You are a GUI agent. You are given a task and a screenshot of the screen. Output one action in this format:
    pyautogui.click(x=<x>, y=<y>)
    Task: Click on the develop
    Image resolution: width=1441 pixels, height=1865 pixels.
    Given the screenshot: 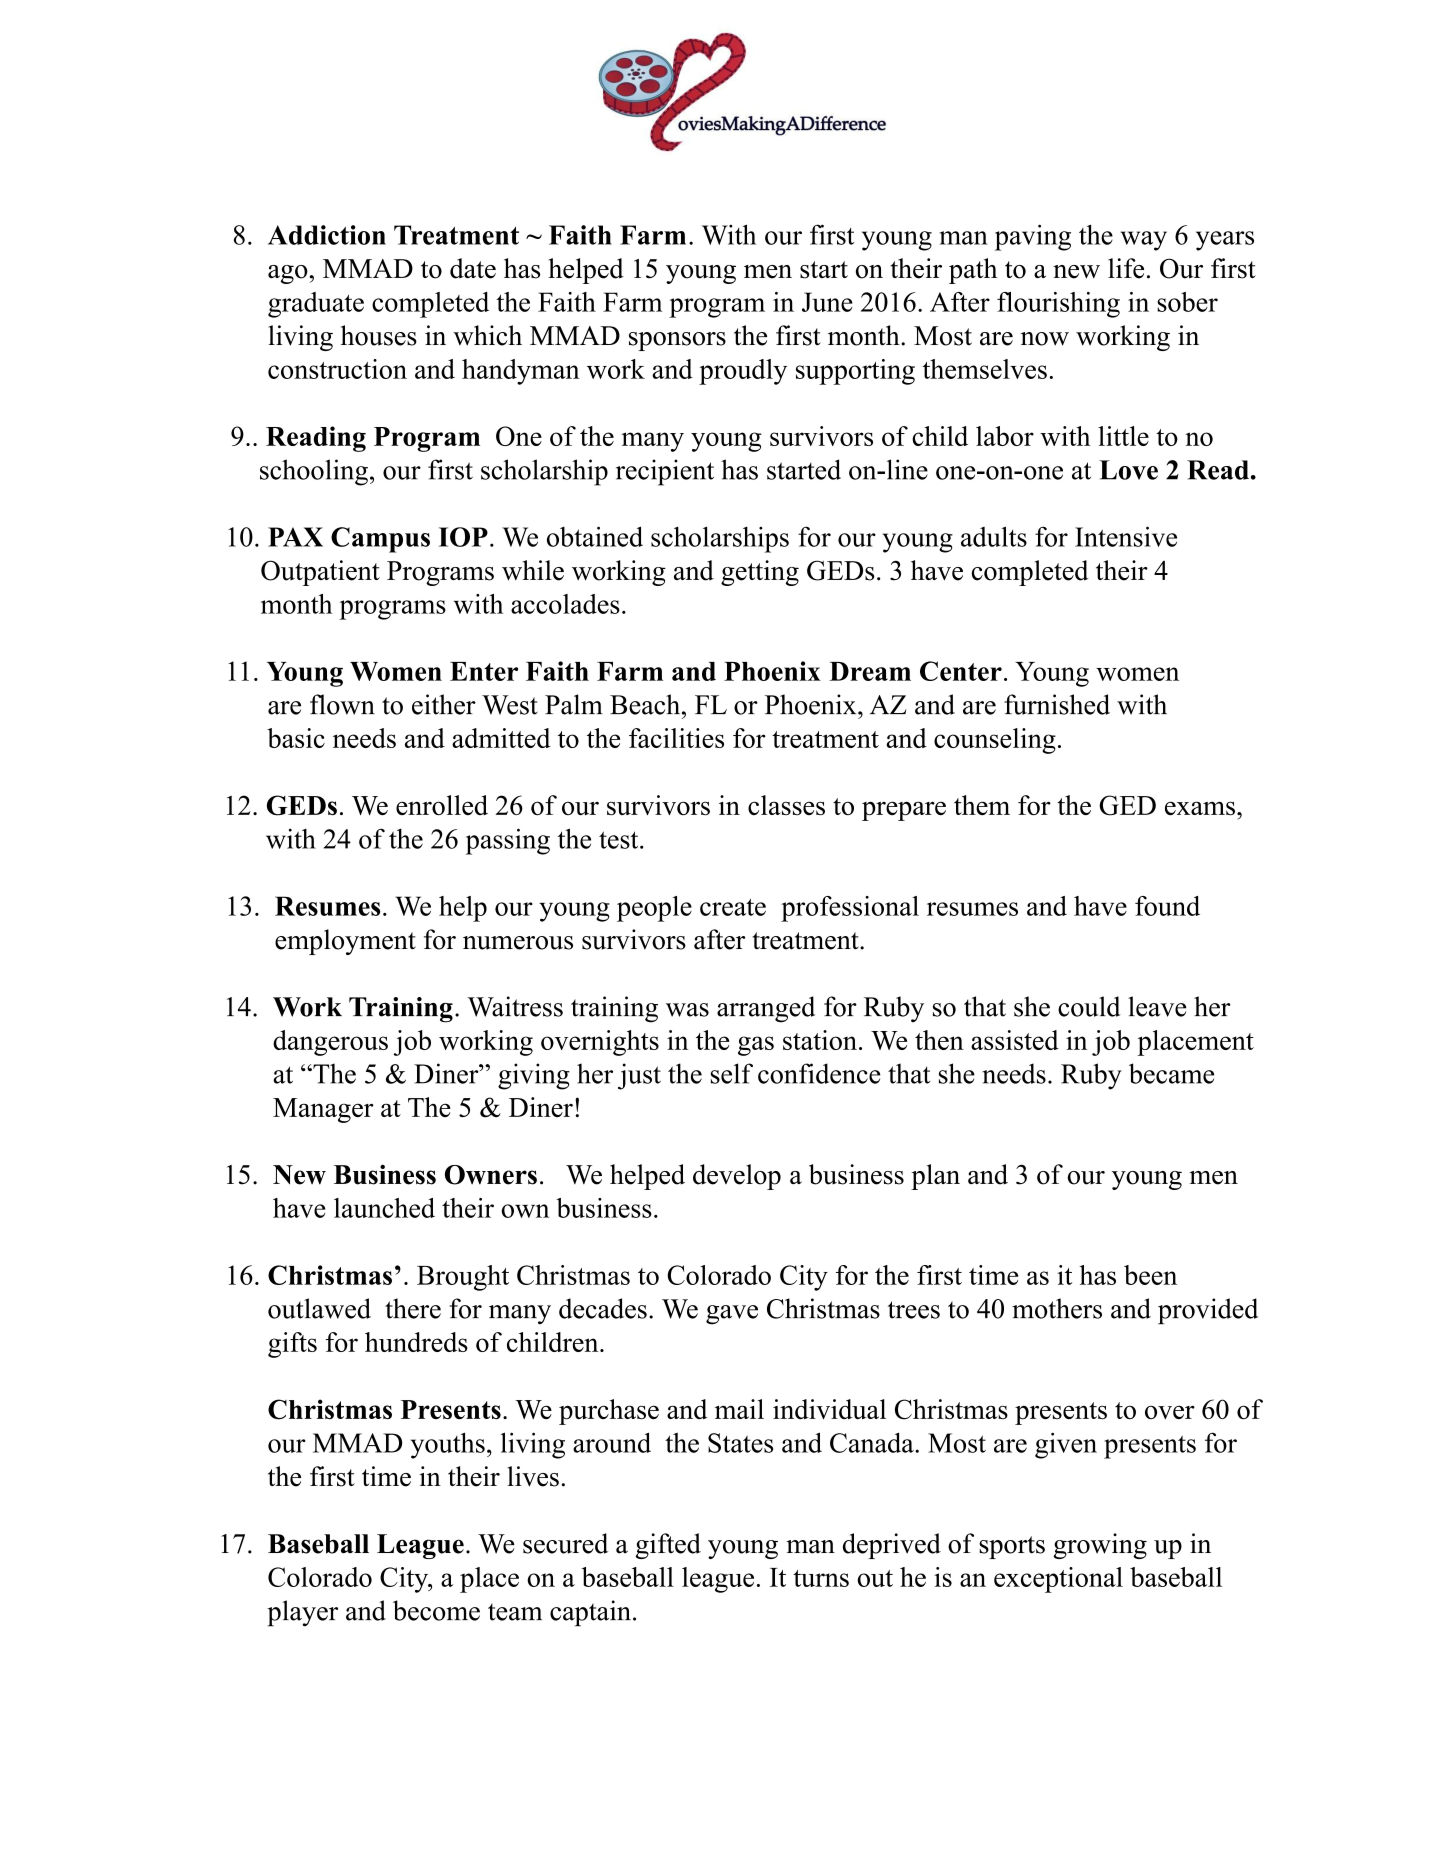 What is the action you would take?
    pyautogui.click(x=737, y=1177)
